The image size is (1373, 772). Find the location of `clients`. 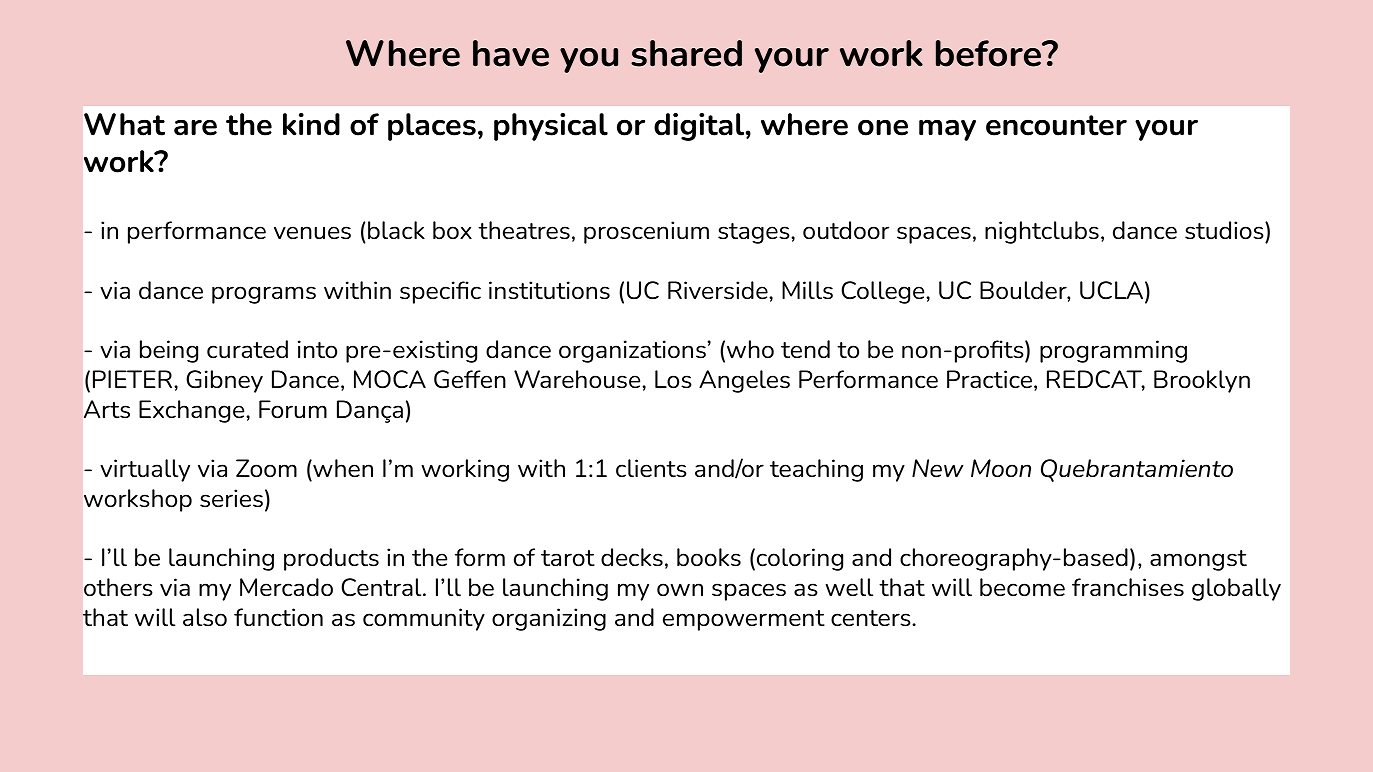

clients is located at coordinates (651, 468).
